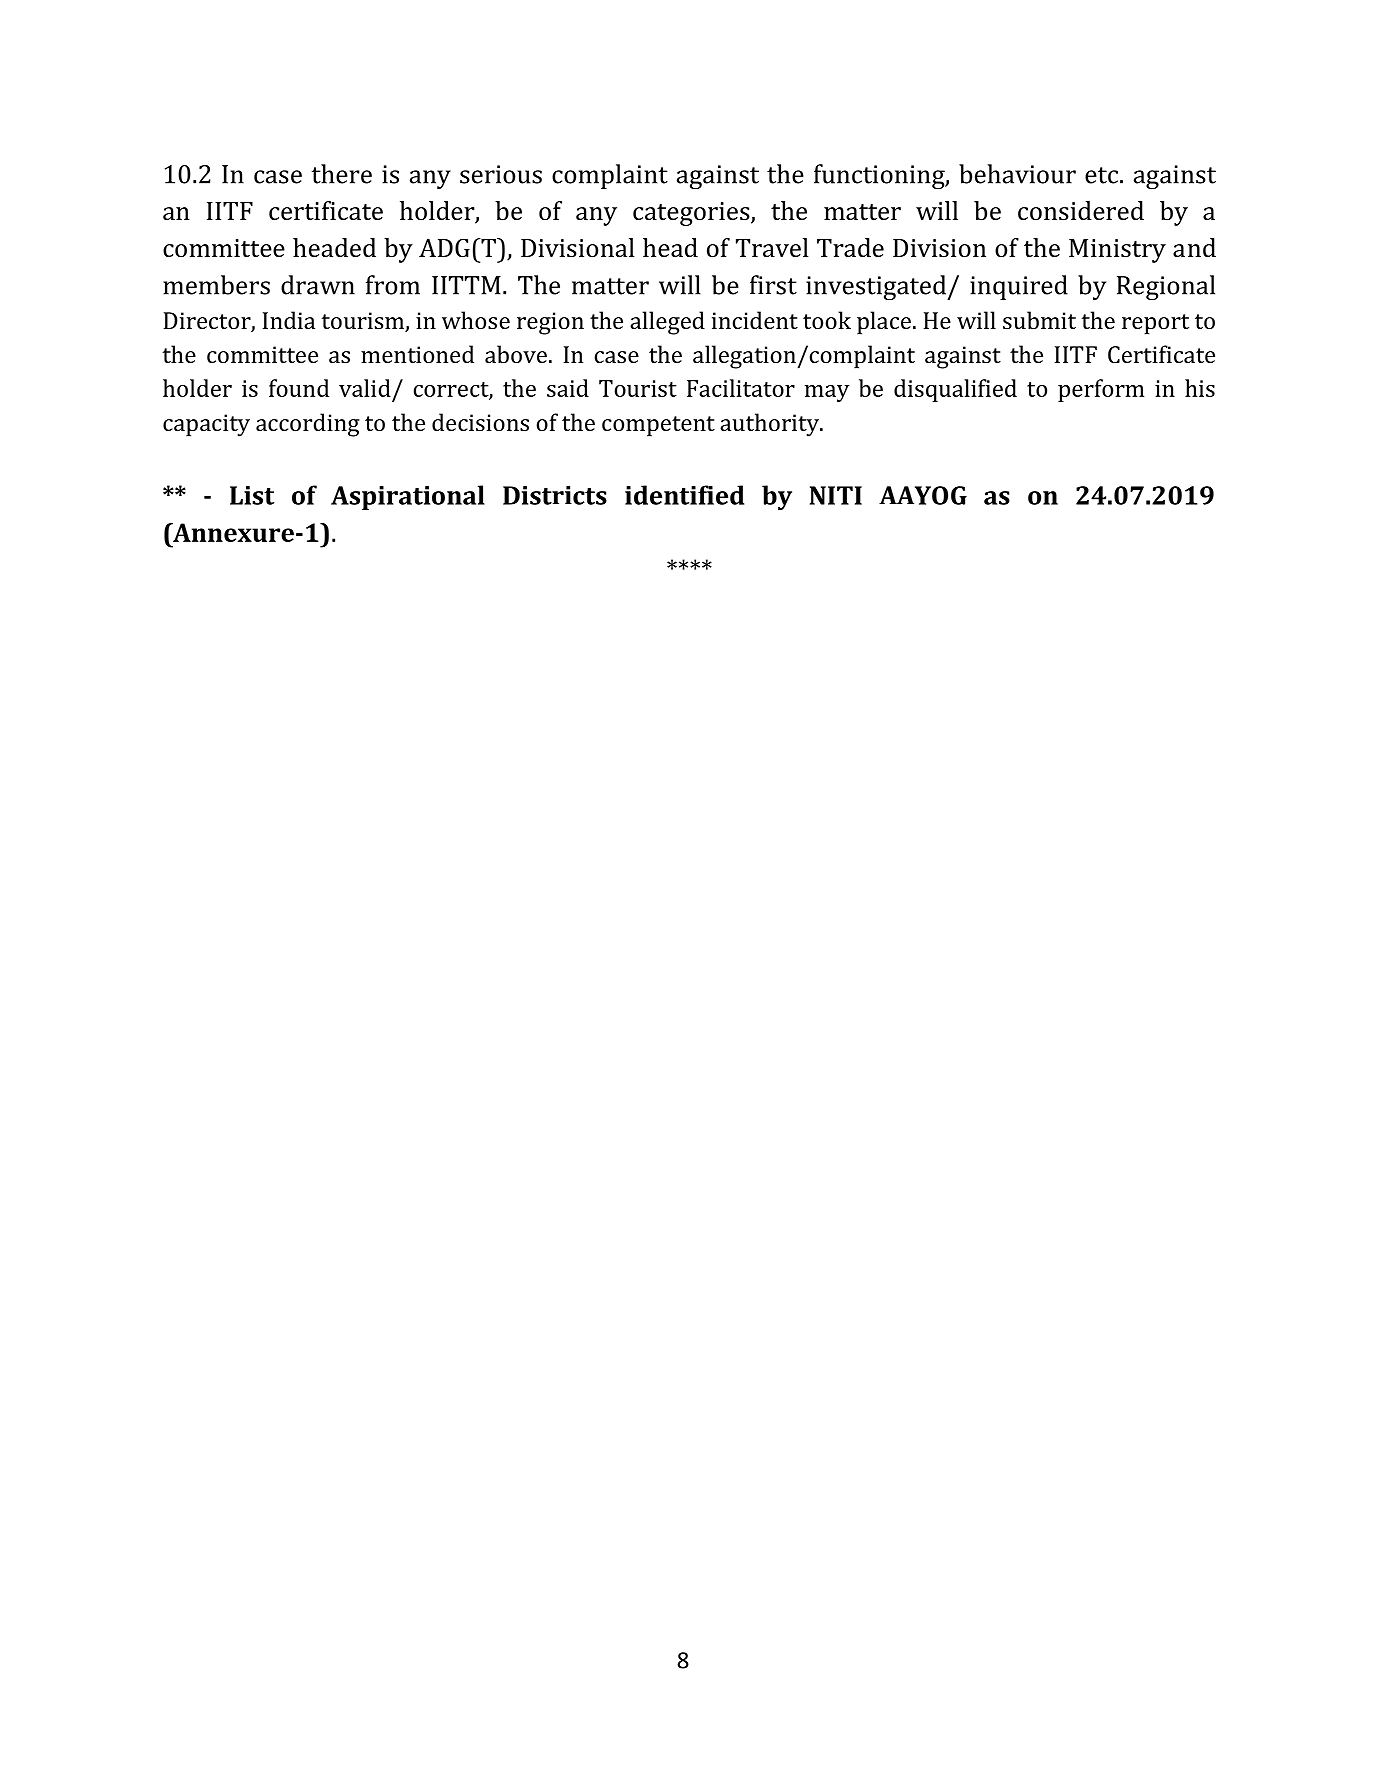 This document has width=1378, height=1784. What do you see at coordinates (252, 495) in the document?
I see `List` at bounding box center [252, 495].
